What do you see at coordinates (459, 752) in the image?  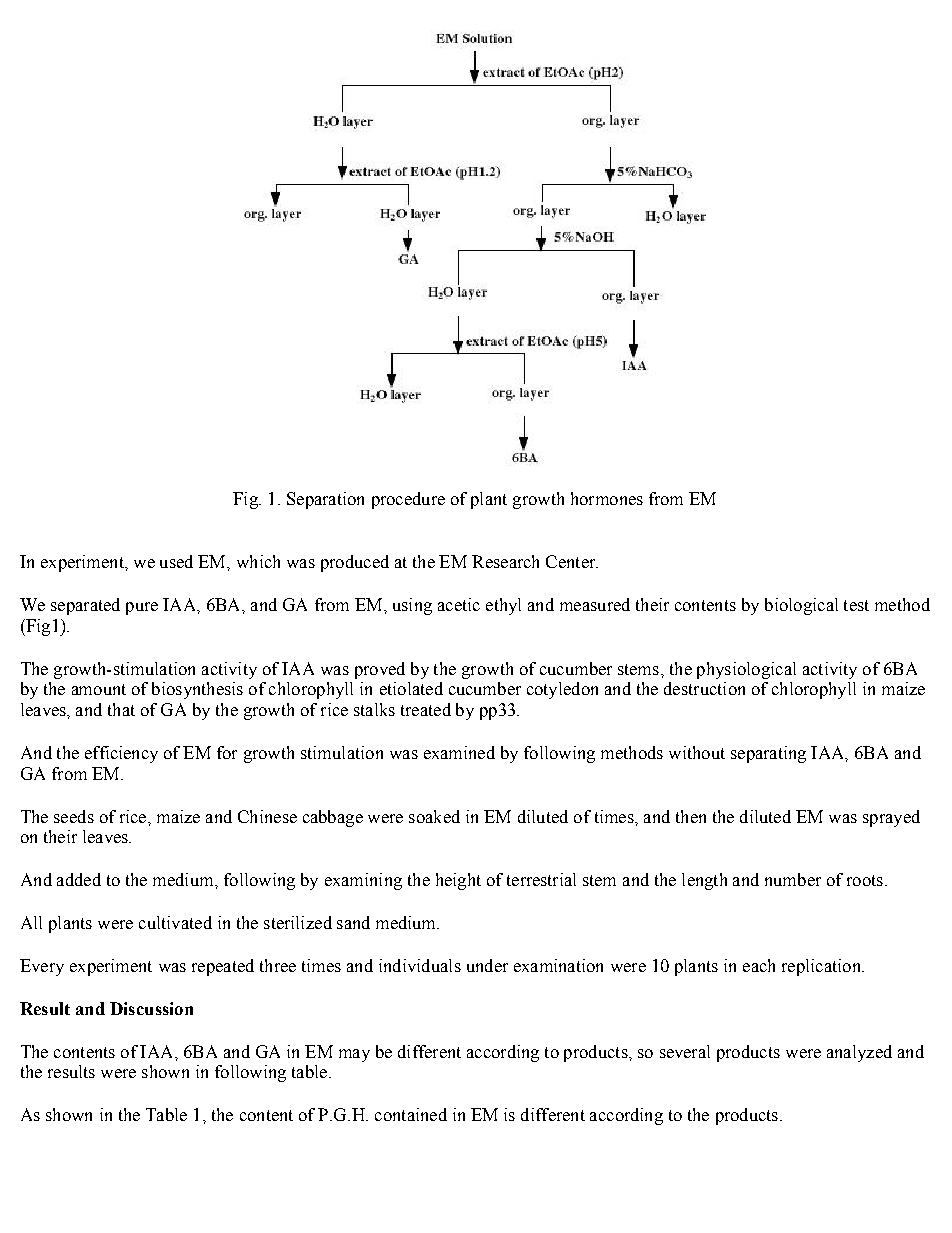 I see `examined` at bounding box center [459, 752].
